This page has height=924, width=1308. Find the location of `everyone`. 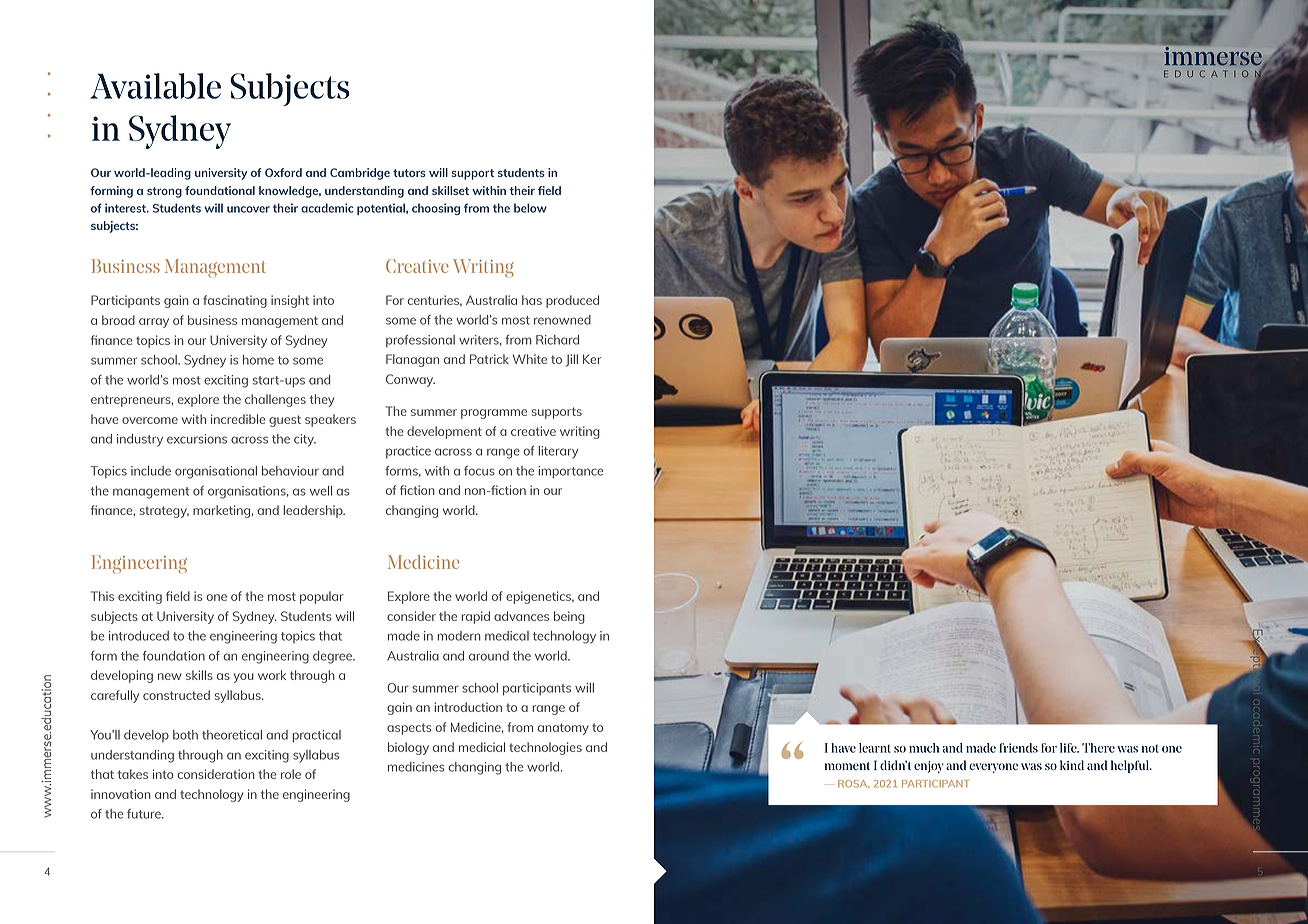

everyone is located at coordinates (993, 768).
